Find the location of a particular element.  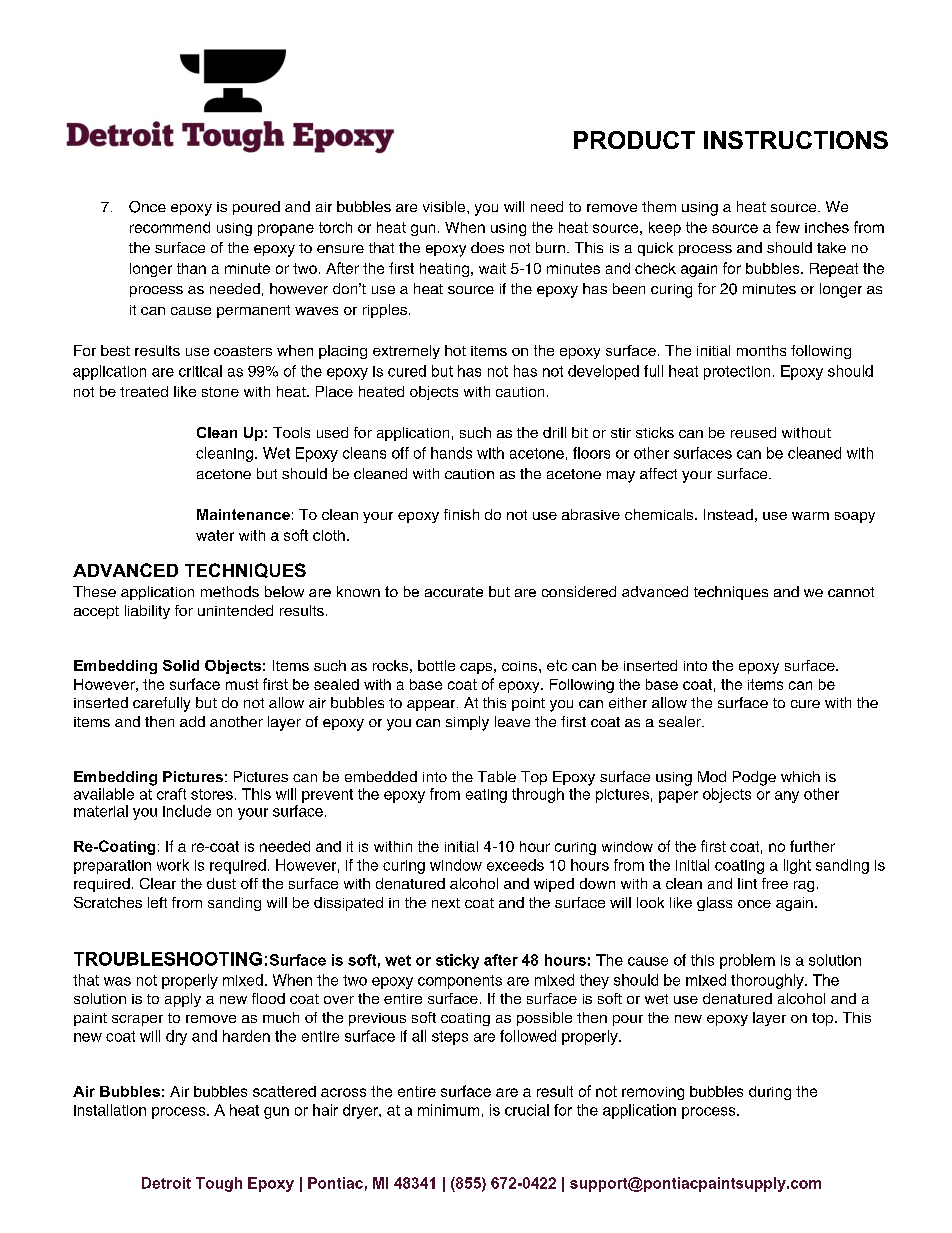

stone is located at coordinates (220, 392).
